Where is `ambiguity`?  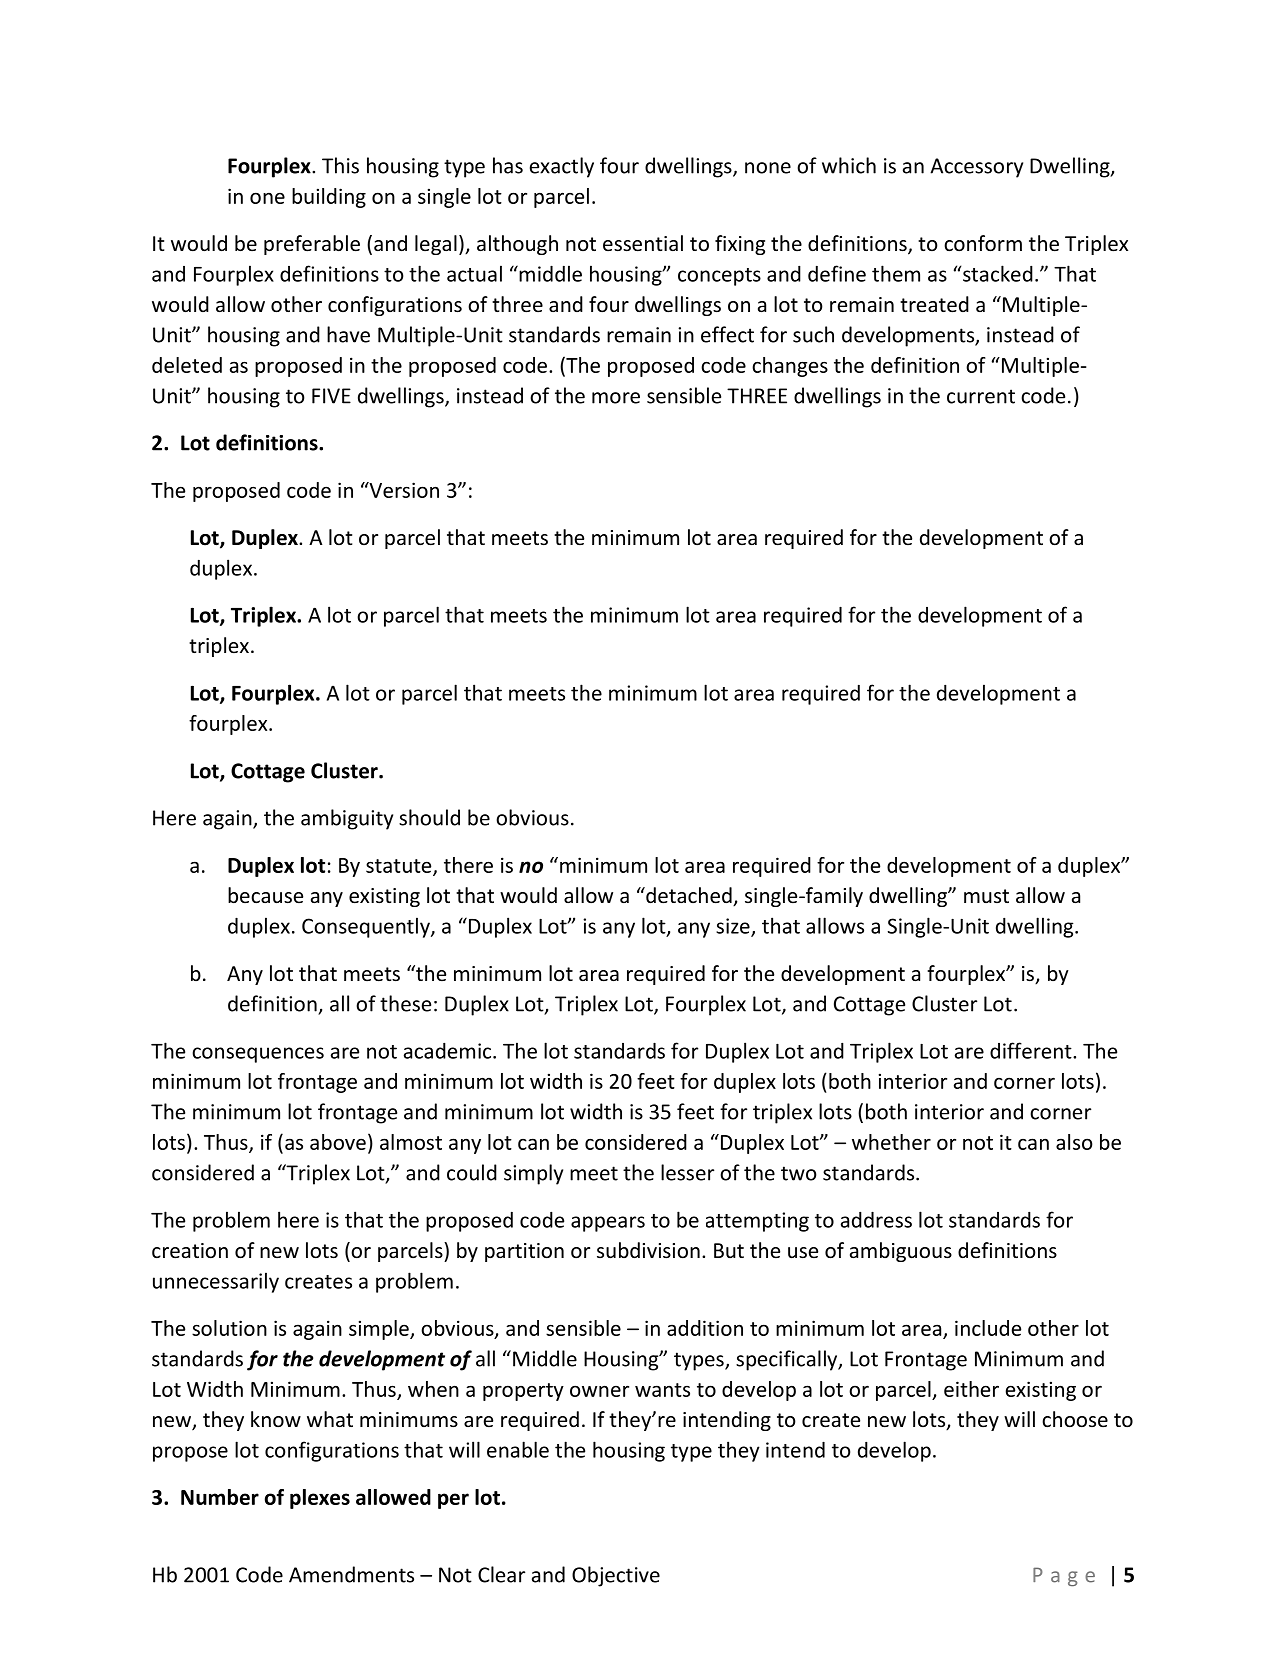
ambiguity is located at coordinates (347, 819).
